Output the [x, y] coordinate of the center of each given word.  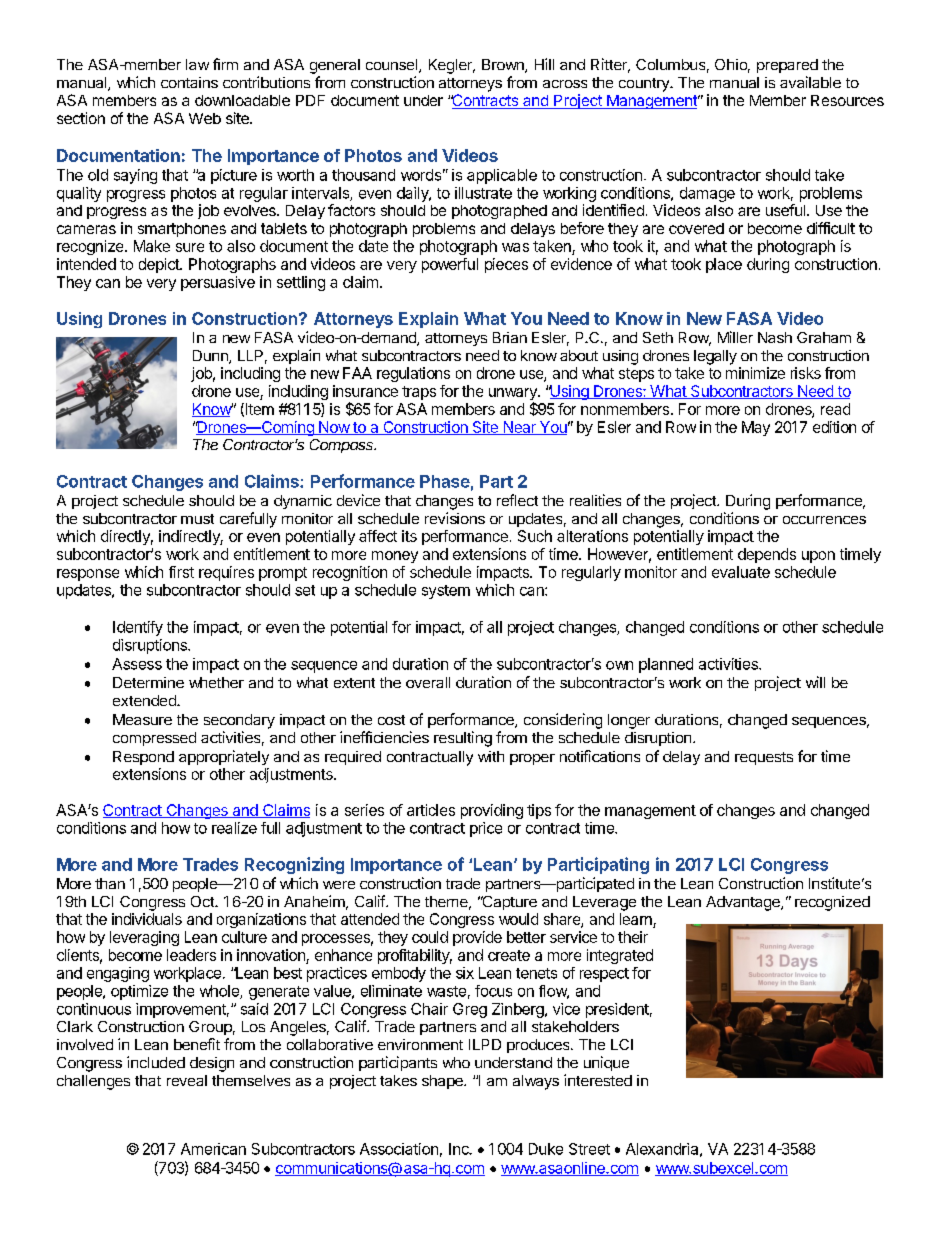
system [446, 592]
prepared [787, 66]
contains [189, 82]
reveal [187, 1080]
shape [443, 1082]
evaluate [741, 572]
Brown [504, 66]
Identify [138, 628]
